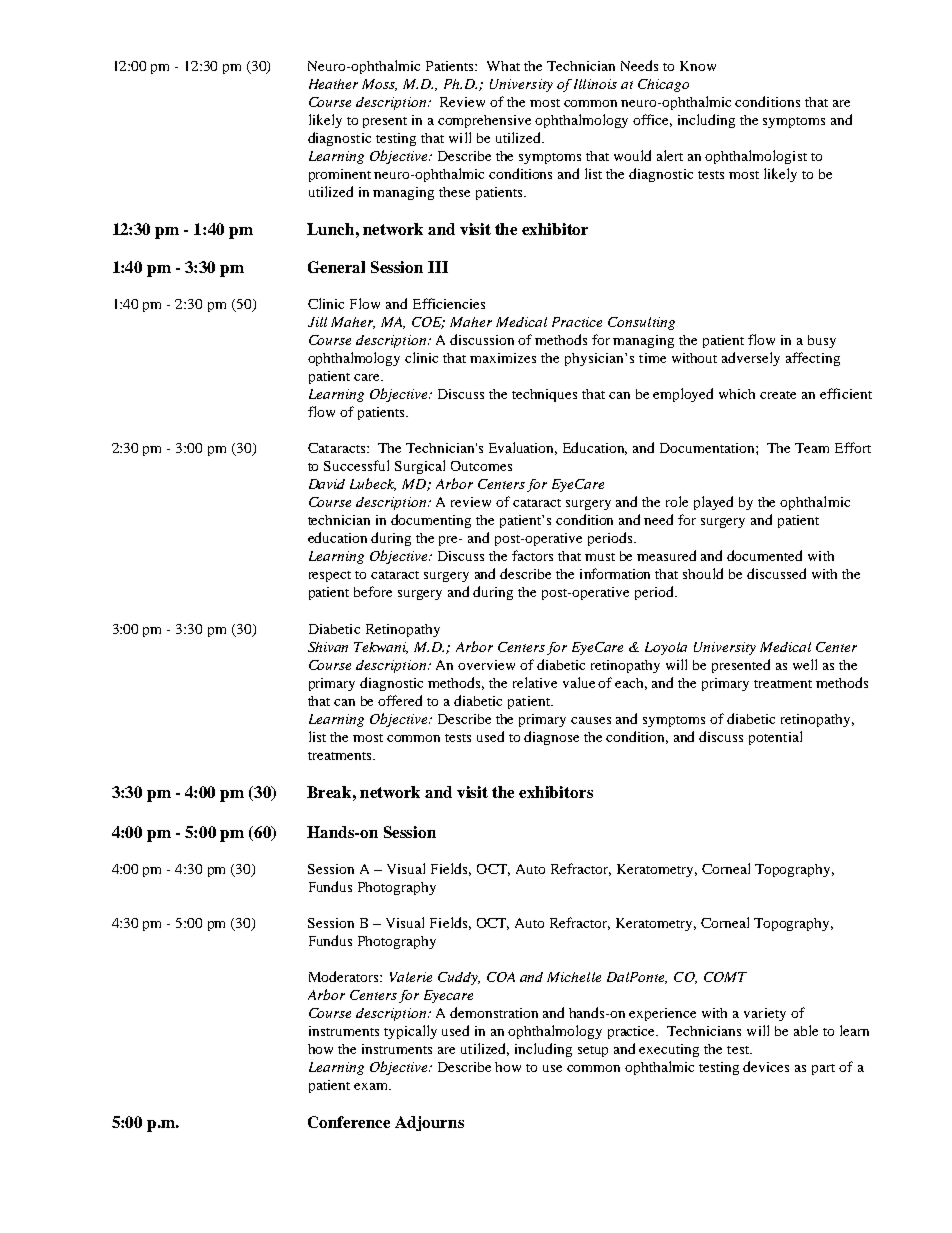 The width and height of the screenshot is (952, 1233). I want to click on ophthalmologist, so click(756, 157).
